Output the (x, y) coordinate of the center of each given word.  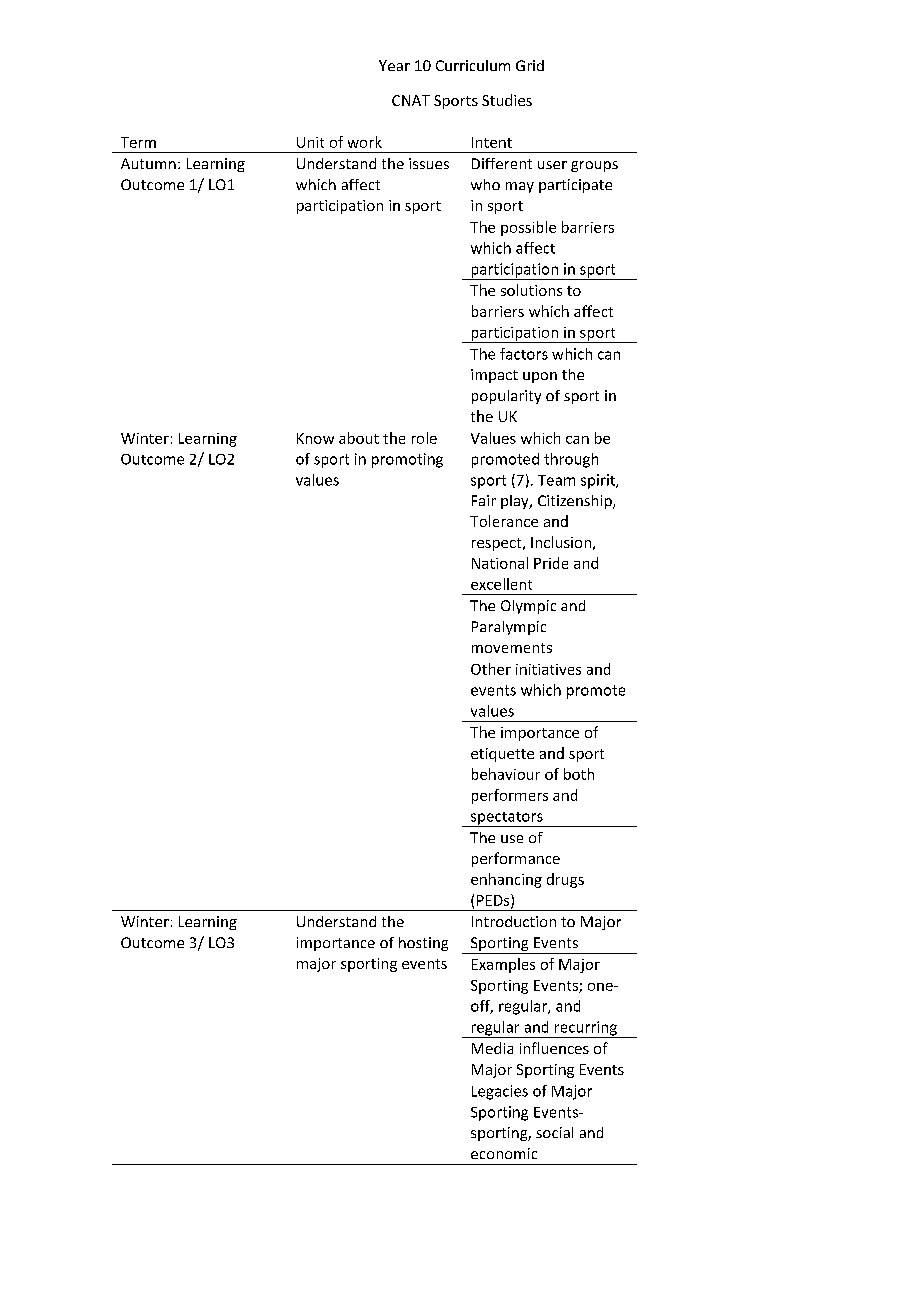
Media (492, 1048)
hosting (423, 944)
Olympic (528, 607)
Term (138, 142)
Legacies (500, 1092)
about (359, 438)
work (365, 142)
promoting (407, 460)
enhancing (506, 880)
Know (315, 438)
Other (491, 669)
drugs (565, 880)
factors (524, 354)
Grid (530, 65)
